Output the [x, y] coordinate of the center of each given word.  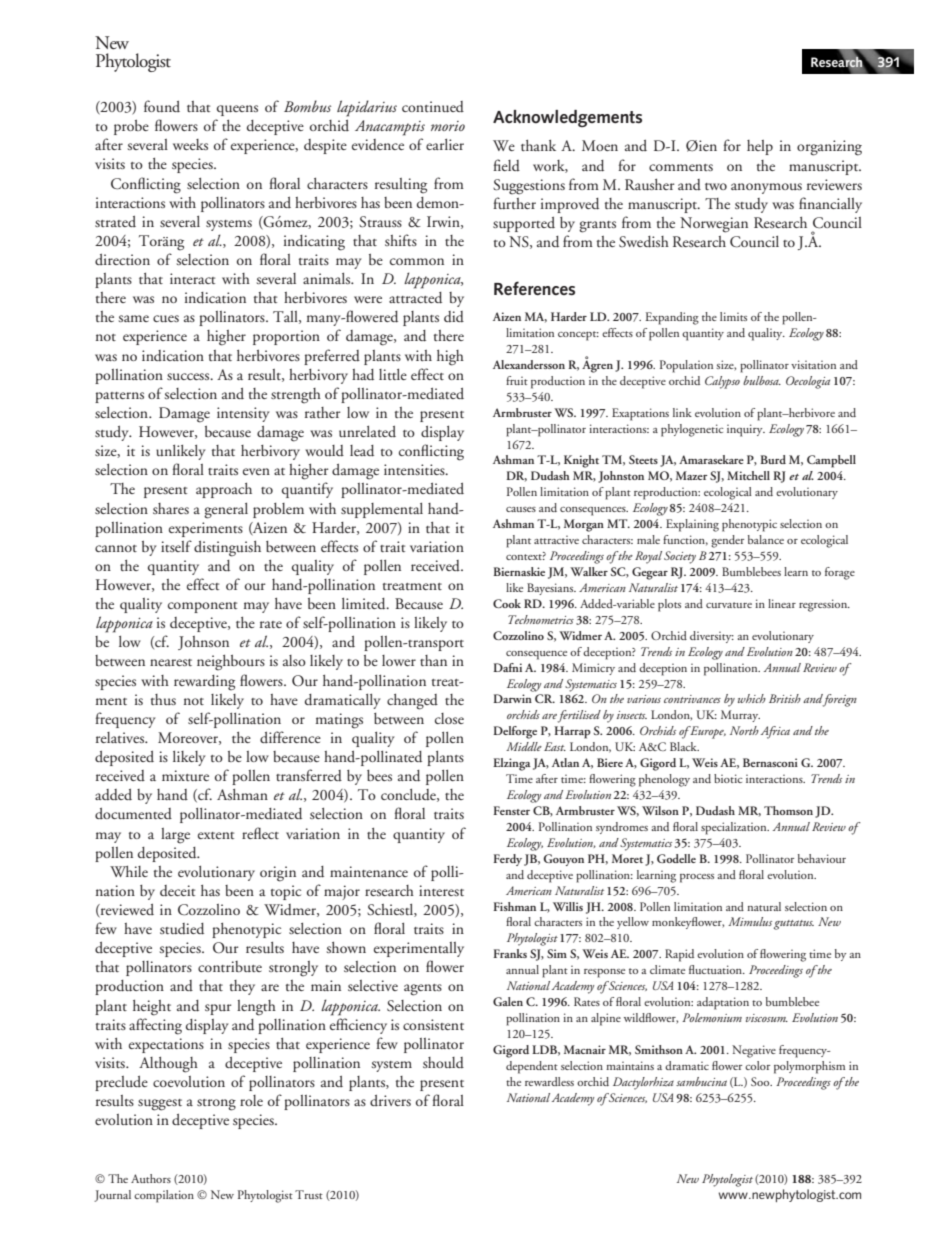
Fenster [511, 810]
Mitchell [748, 475]
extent [216, 835]
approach [224, 490]
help [760, 147]
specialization [735, 828]
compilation [164, 1196]
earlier [445, 144]
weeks [190, 144]
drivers [390, 1100]
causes [521, 509]
